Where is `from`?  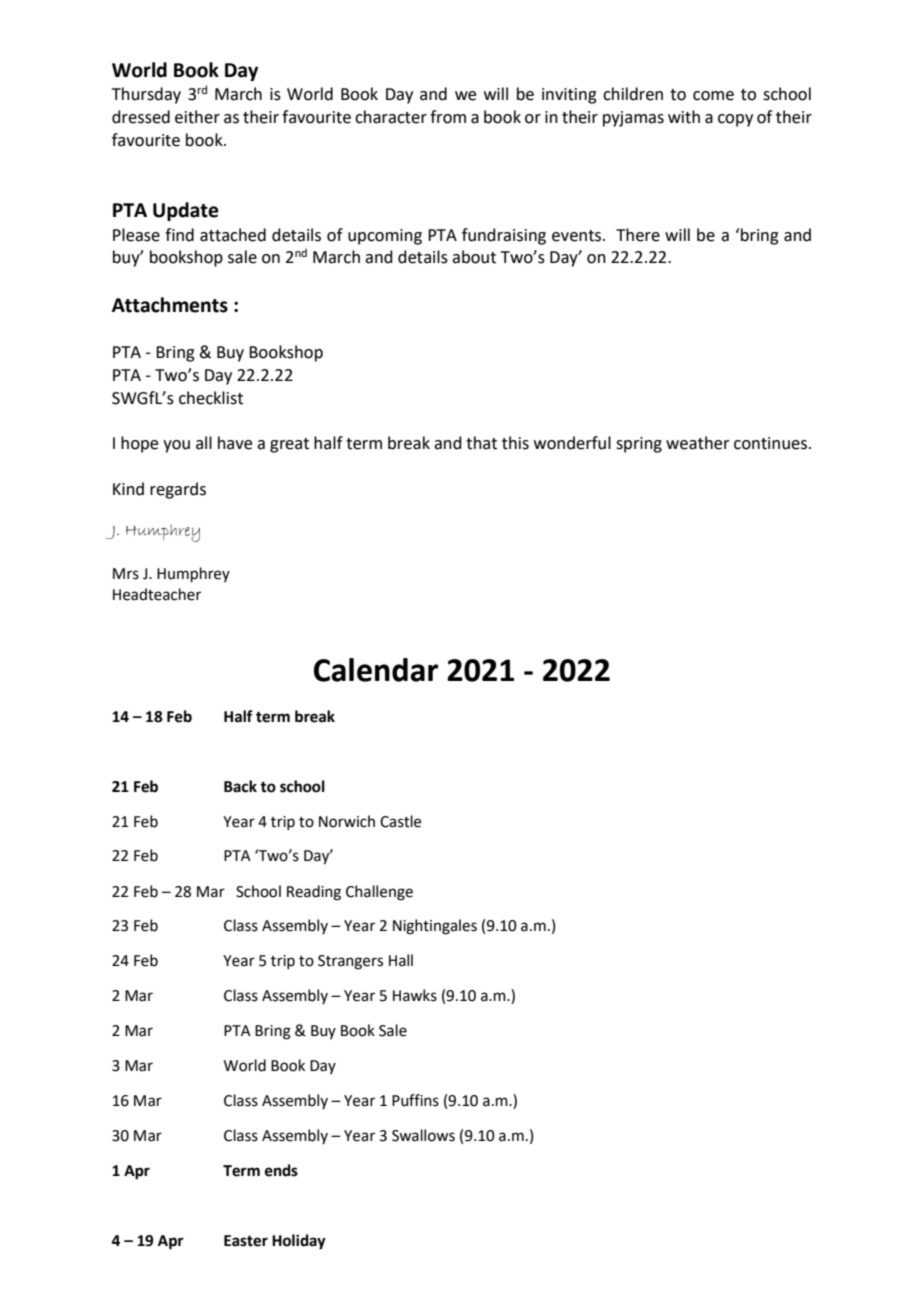
from is located at coordinates (448, 117).
